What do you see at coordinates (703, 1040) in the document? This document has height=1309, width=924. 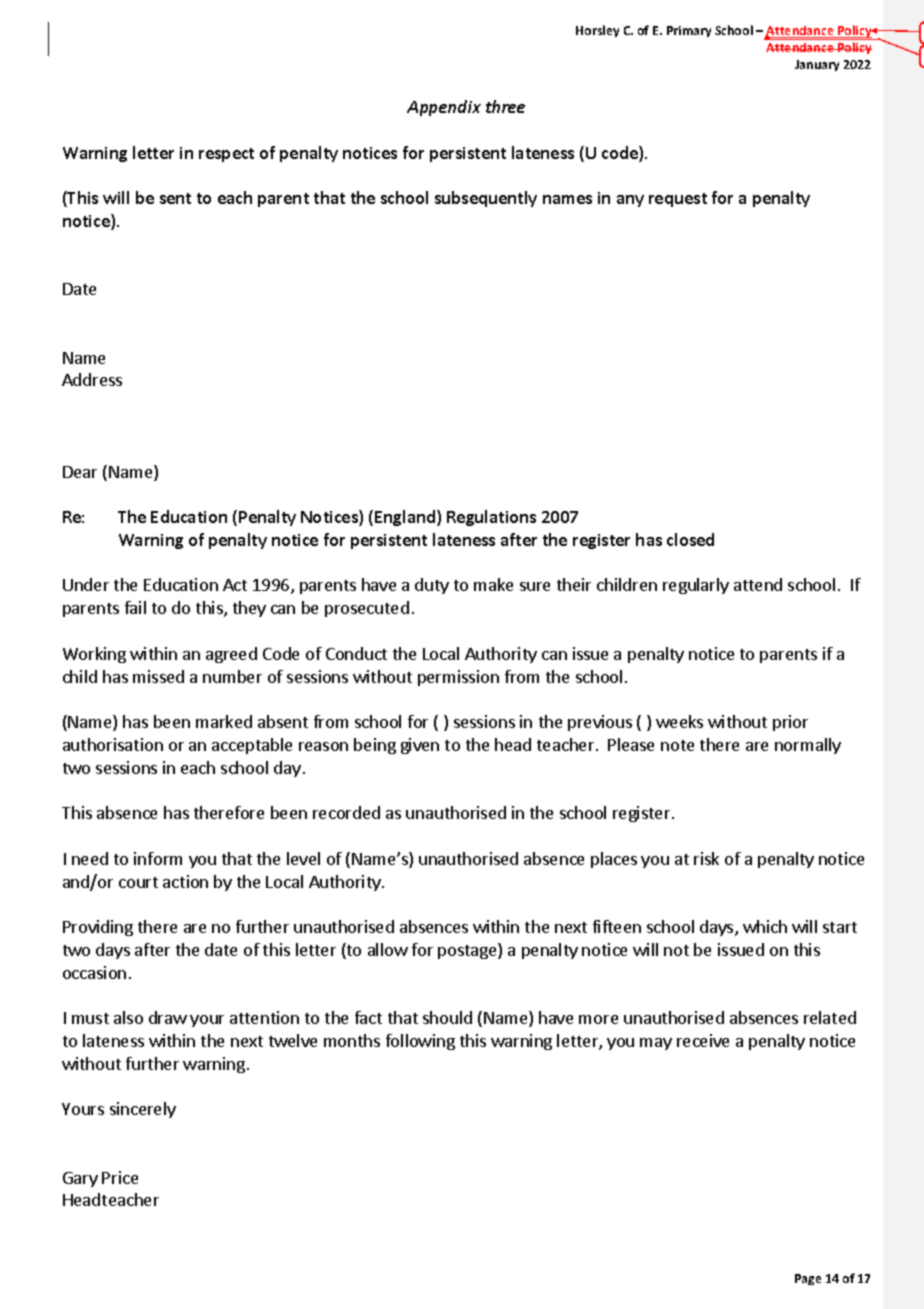 I see `receive` at bounding box center [703, 1040].
